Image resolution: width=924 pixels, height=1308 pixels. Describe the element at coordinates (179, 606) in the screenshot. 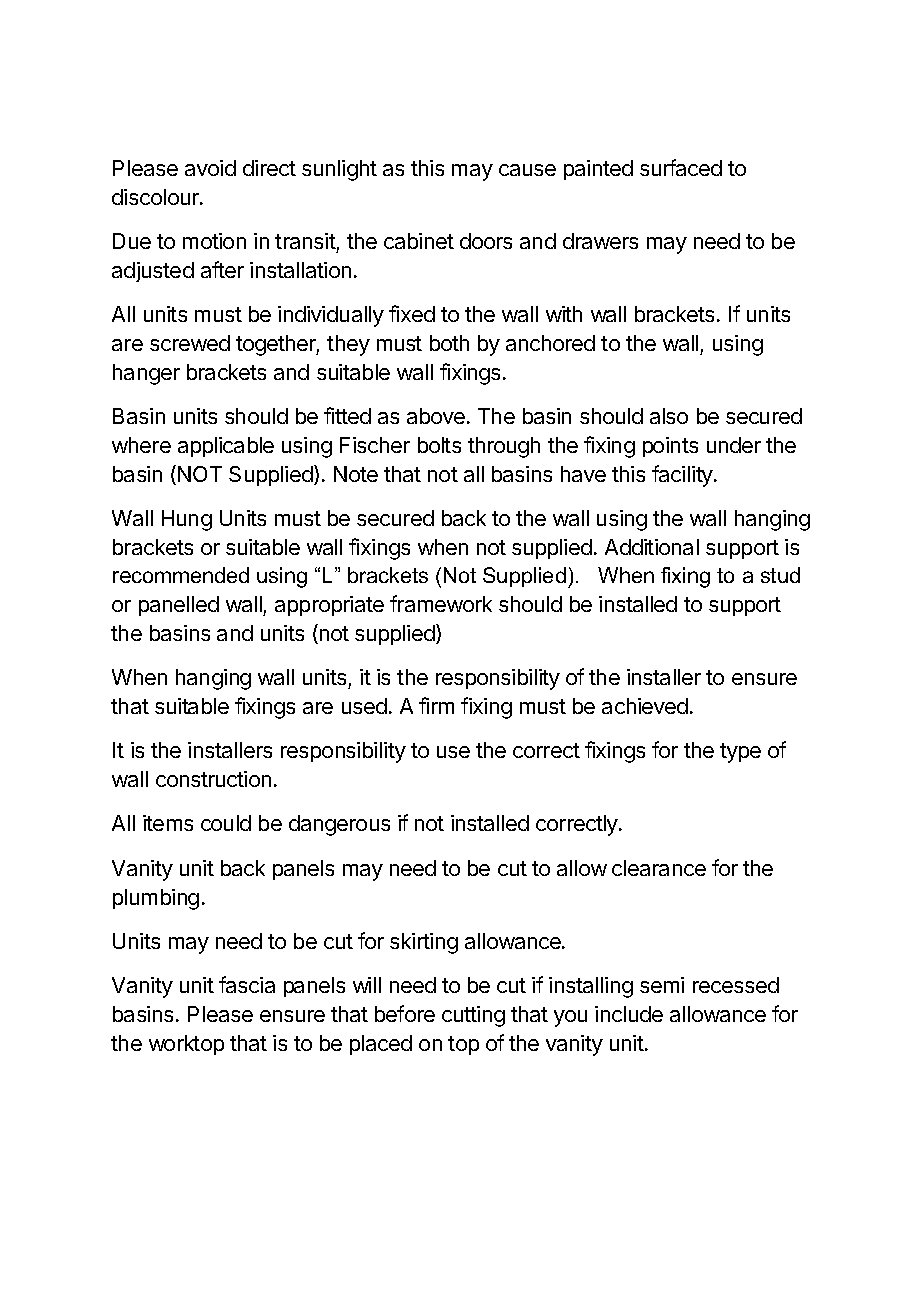

I see `panelled` at that location.
